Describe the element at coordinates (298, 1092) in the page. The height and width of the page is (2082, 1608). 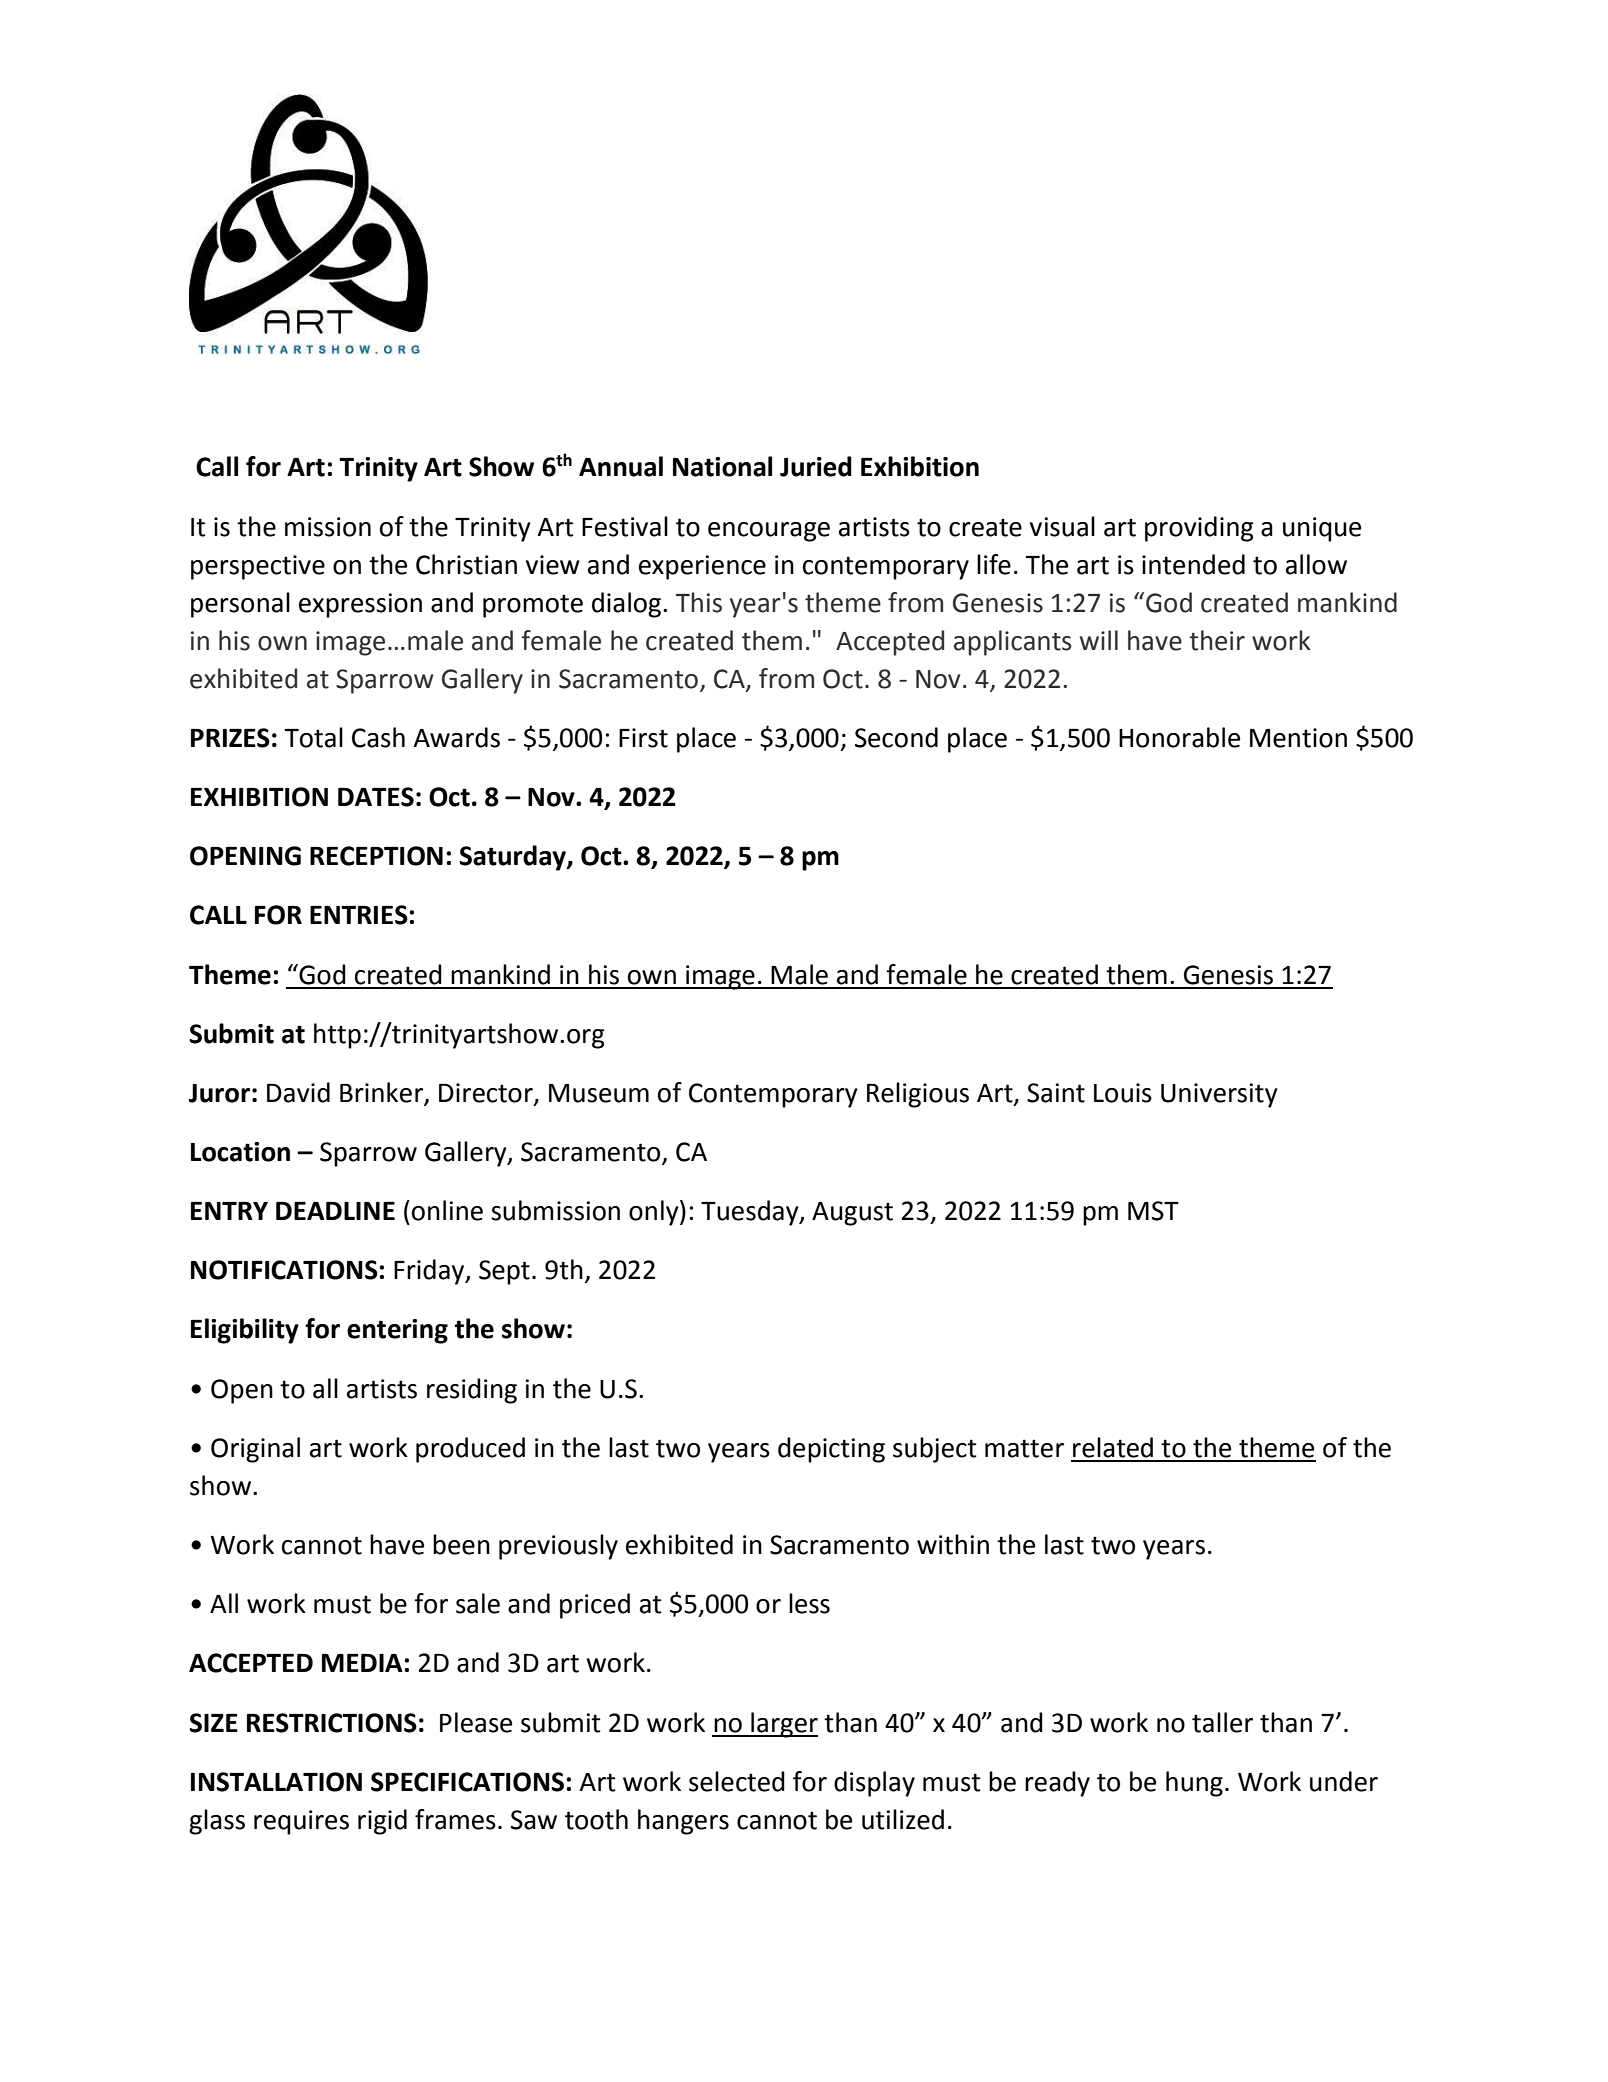
I see `David` at that location.
